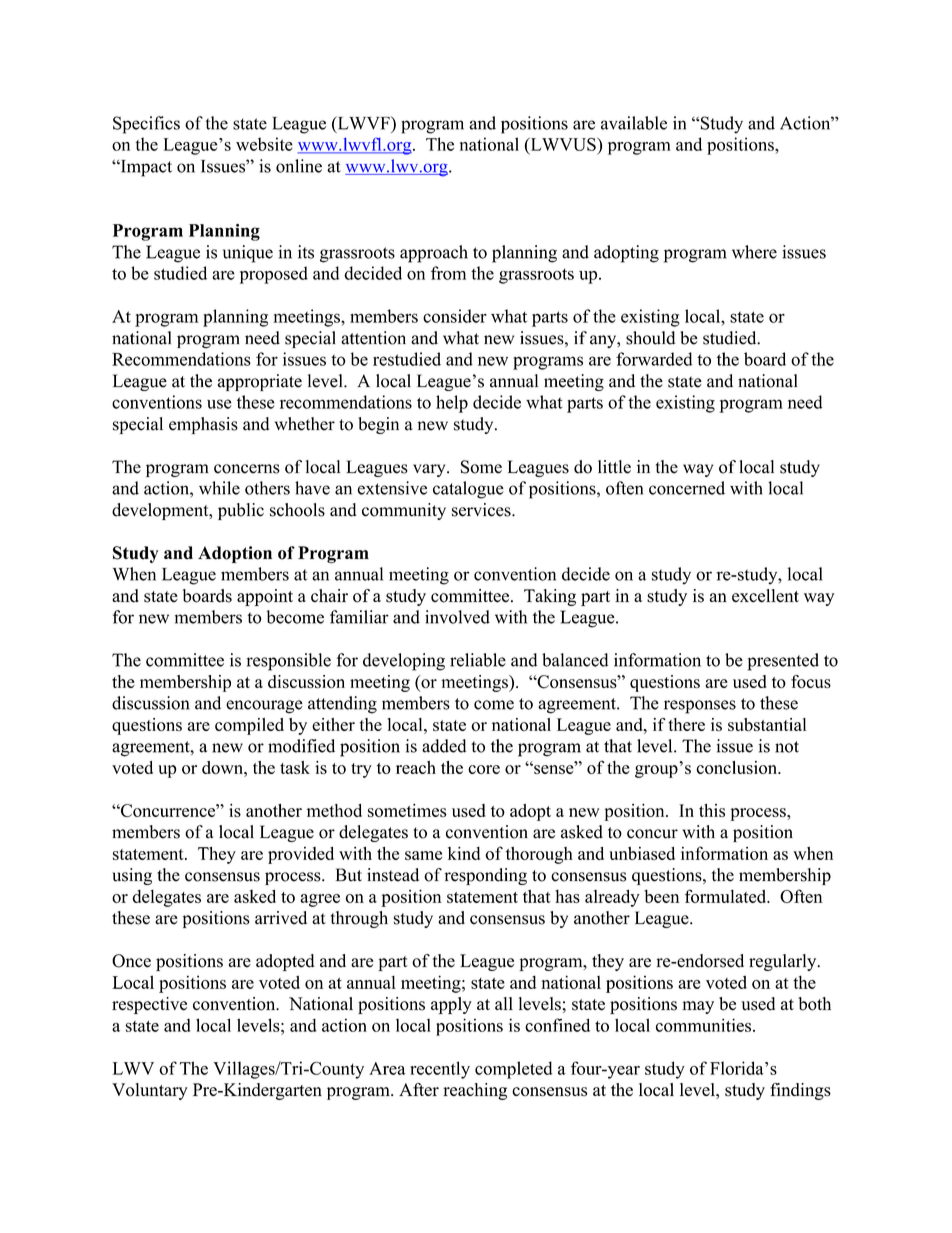 The image size is (952, 1233). Describe the element at coordinates (264, 144) in the screenshot. I see `website` at that location.
